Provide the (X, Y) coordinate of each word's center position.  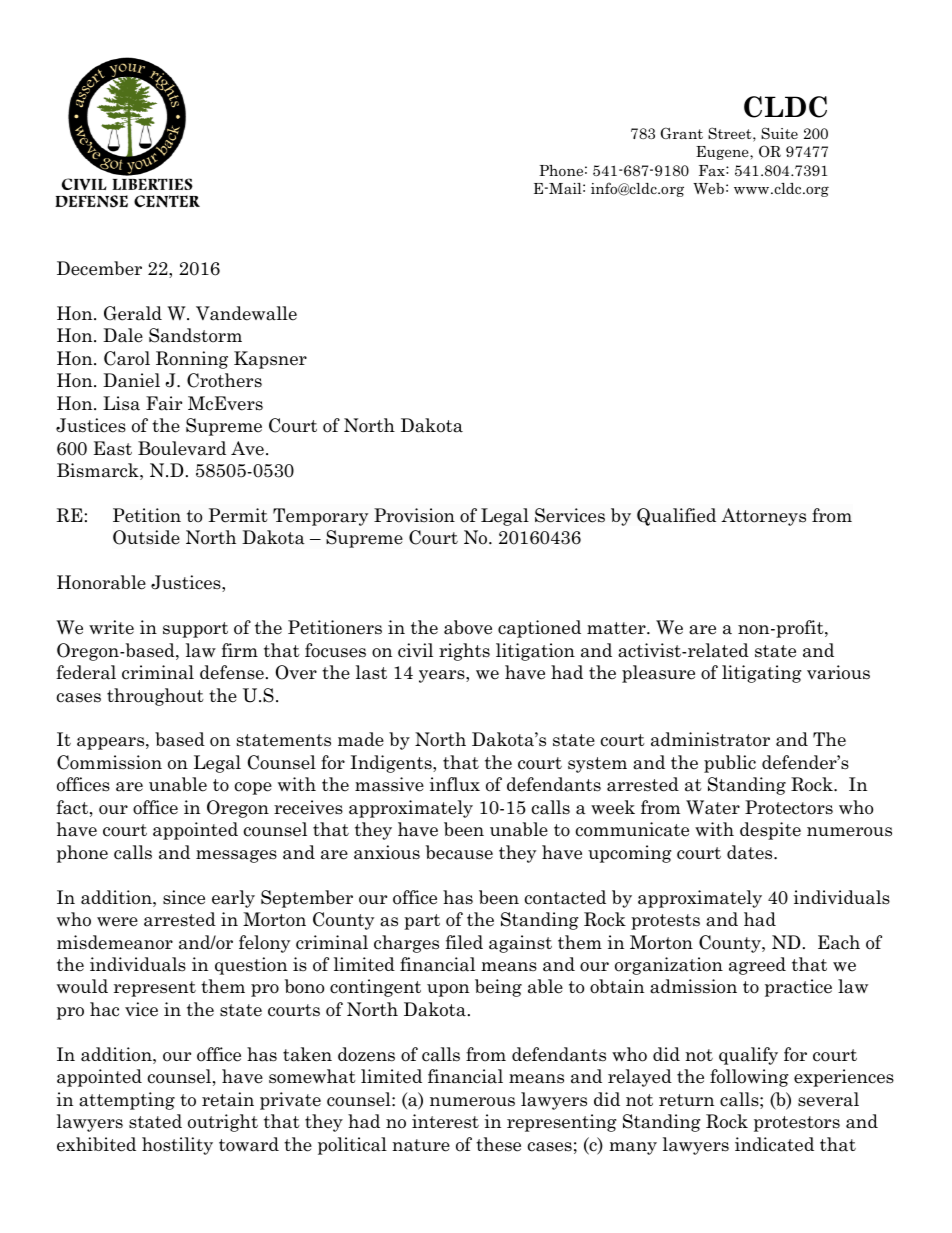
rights (464, 652)
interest (445, 1121)
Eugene (723, 153)
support (195, 630)
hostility (177, 1146)
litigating (762, 674)
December (99, 268)
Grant (681, 133)
